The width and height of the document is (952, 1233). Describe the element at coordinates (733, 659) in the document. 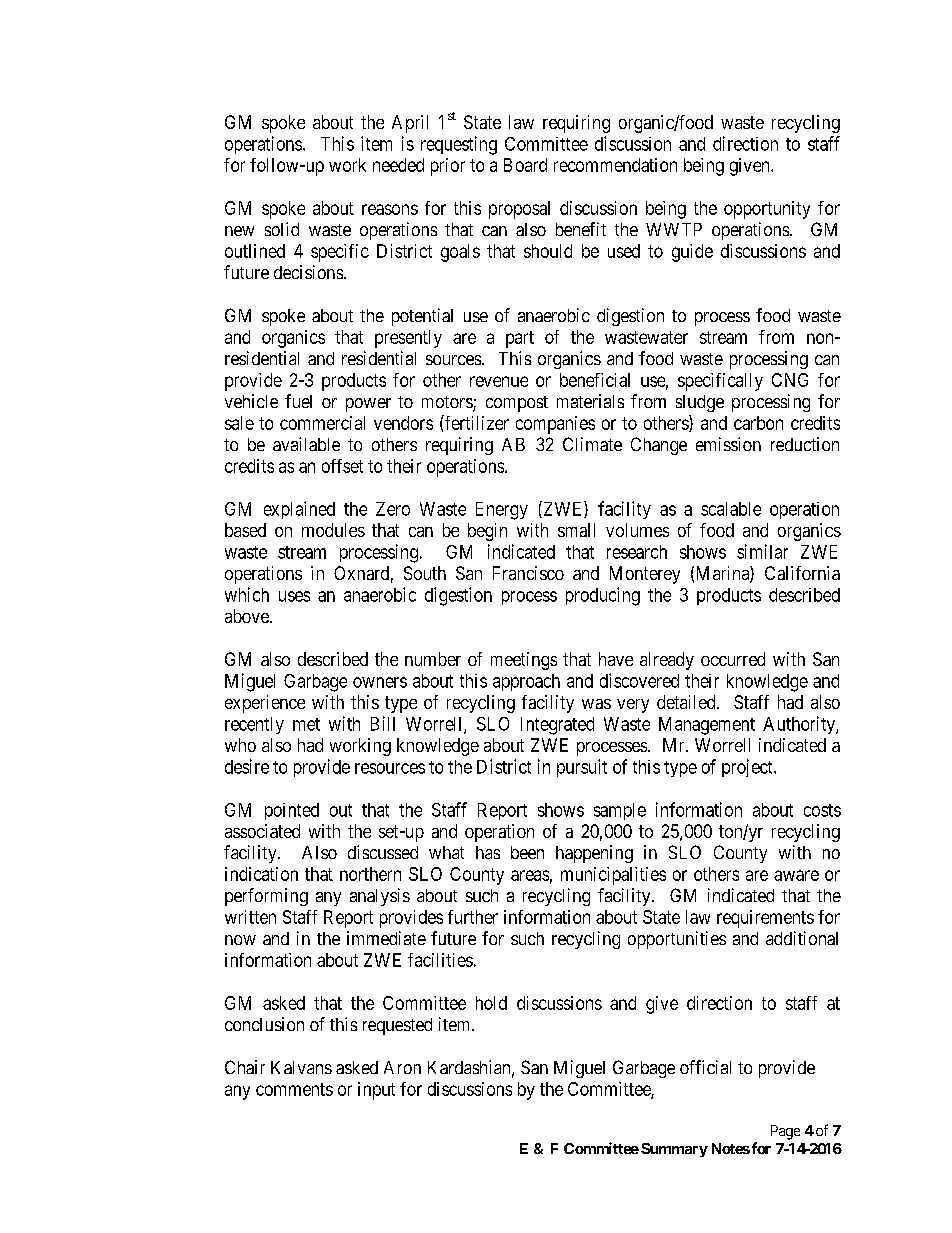

I see `occurred` at that location.
